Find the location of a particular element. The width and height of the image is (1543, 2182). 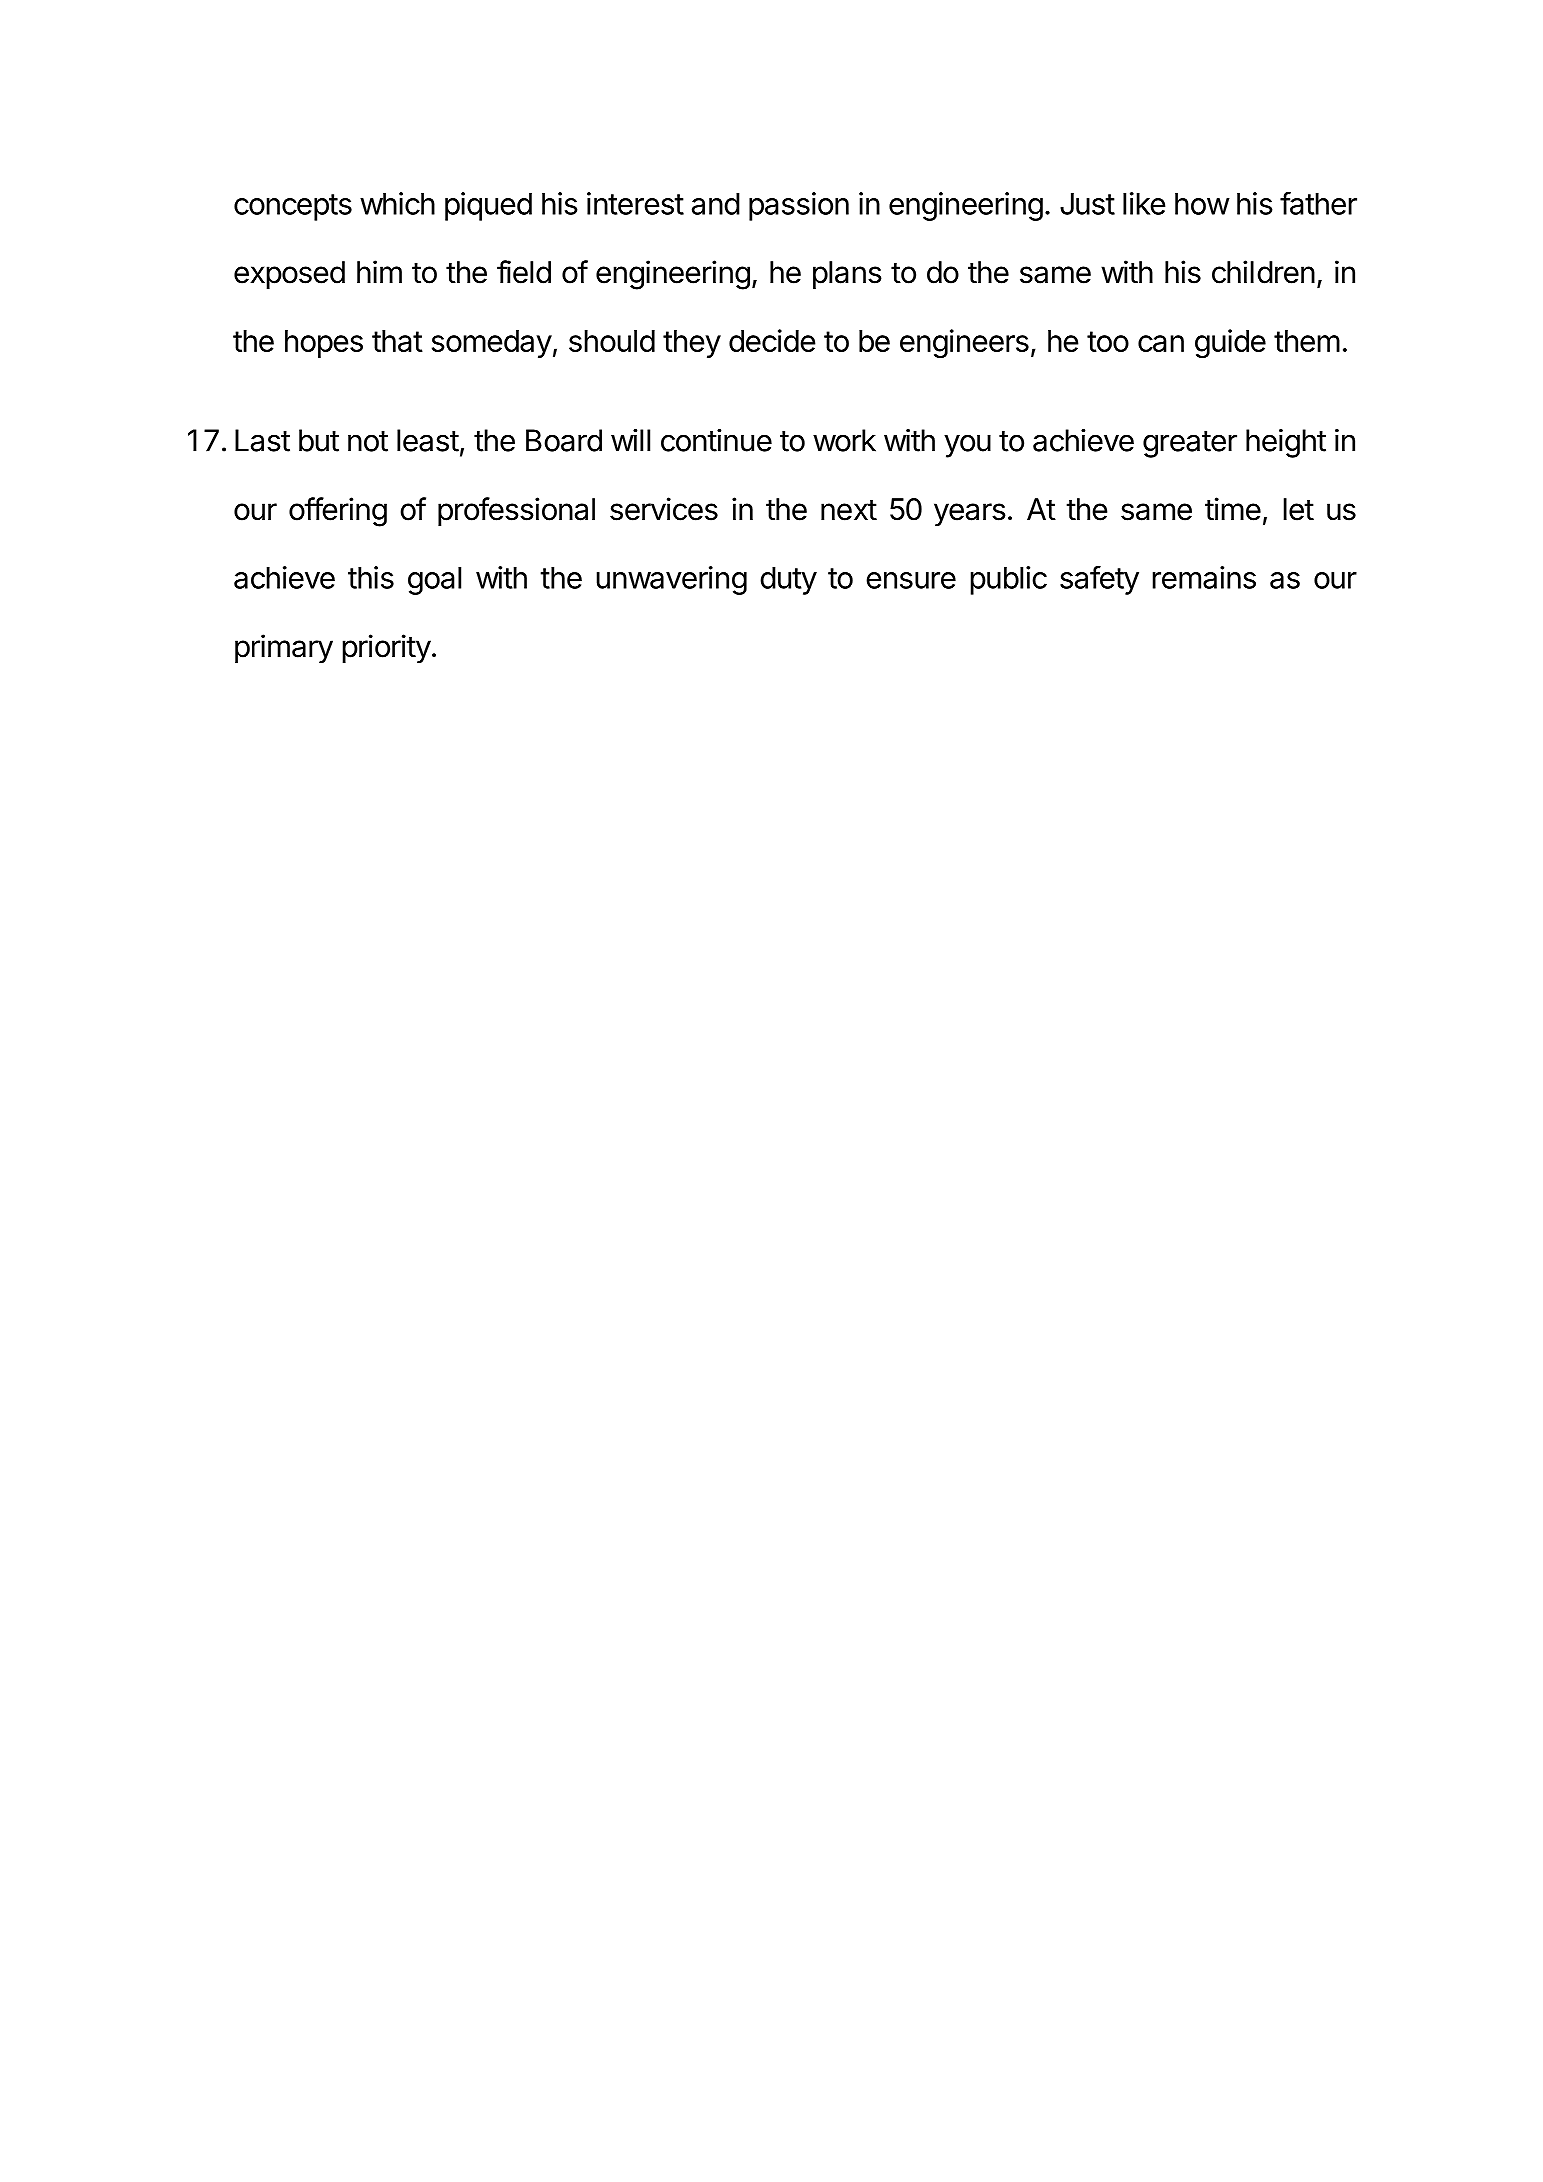

which is located at coordinates (397, 203).
